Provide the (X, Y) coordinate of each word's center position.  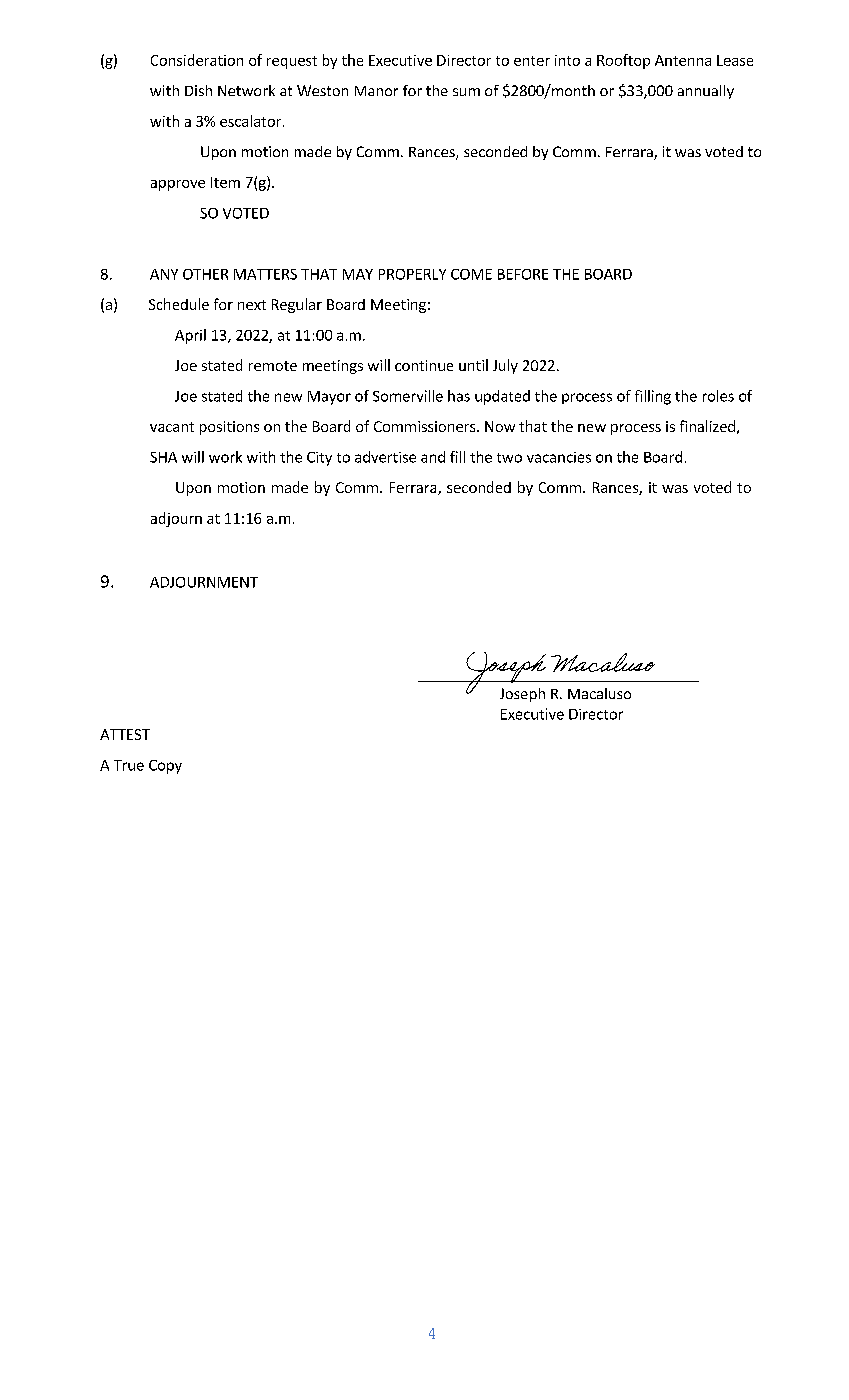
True (129, 765)
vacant (172, 427)
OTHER (205, 274)
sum (466, 92)
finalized (707, 426)
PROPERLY (412, 274)
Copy (165, 767)
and (433, 457)
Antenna (683, 60)
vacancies (559, 457)
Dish (198, 90)
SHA (163, 457)
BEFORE (523, 274)
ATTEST (125, 734)
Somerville (408, 396)
